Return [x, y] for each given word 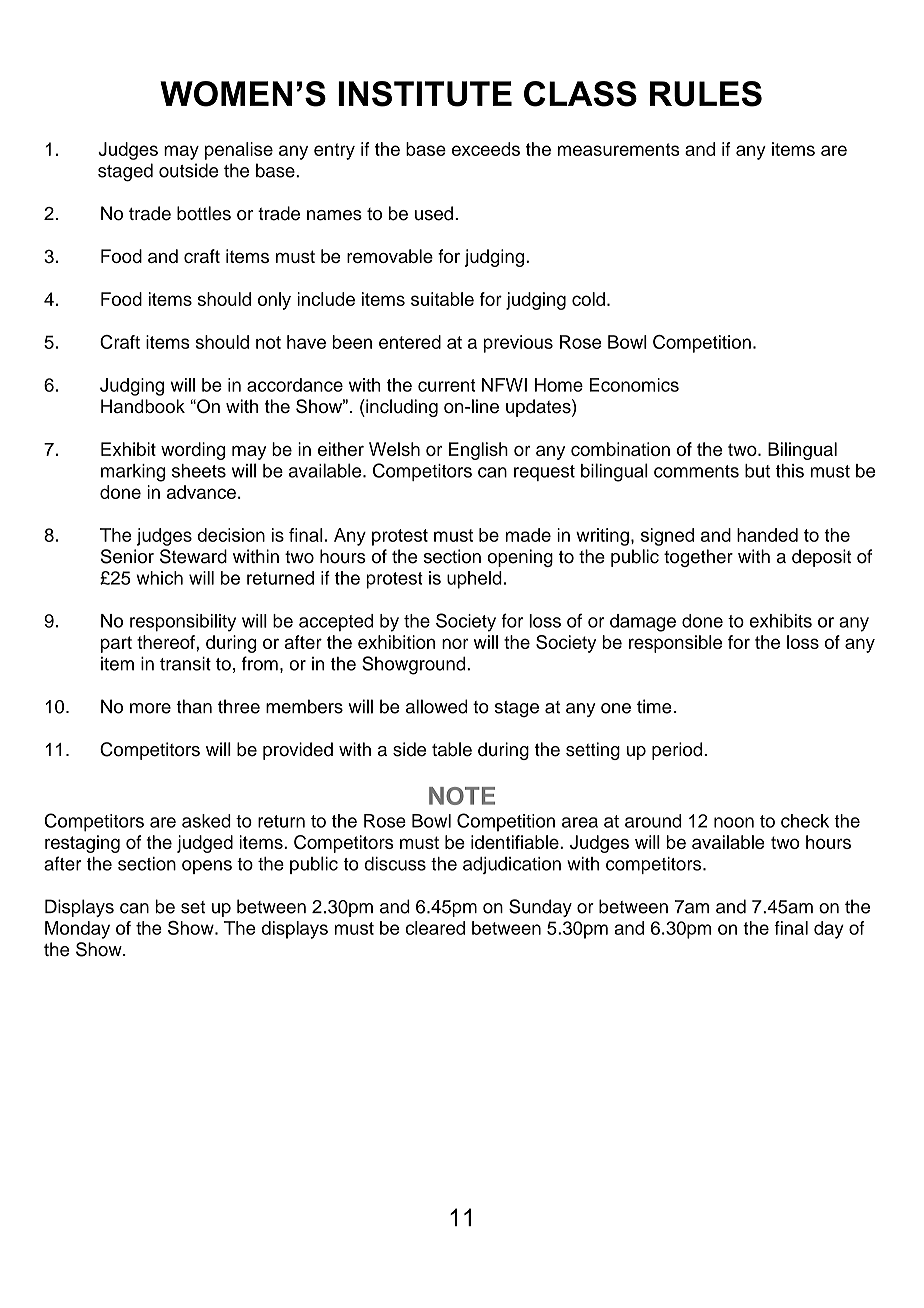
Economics [634, 385]
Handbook [143, 406]
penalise [239, 151]
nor [455, 643]
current [447, 385]
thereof [167, 642]
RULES [706, 94]
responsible [675, 644]
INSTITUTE [425, 94]
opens [207, 867]
